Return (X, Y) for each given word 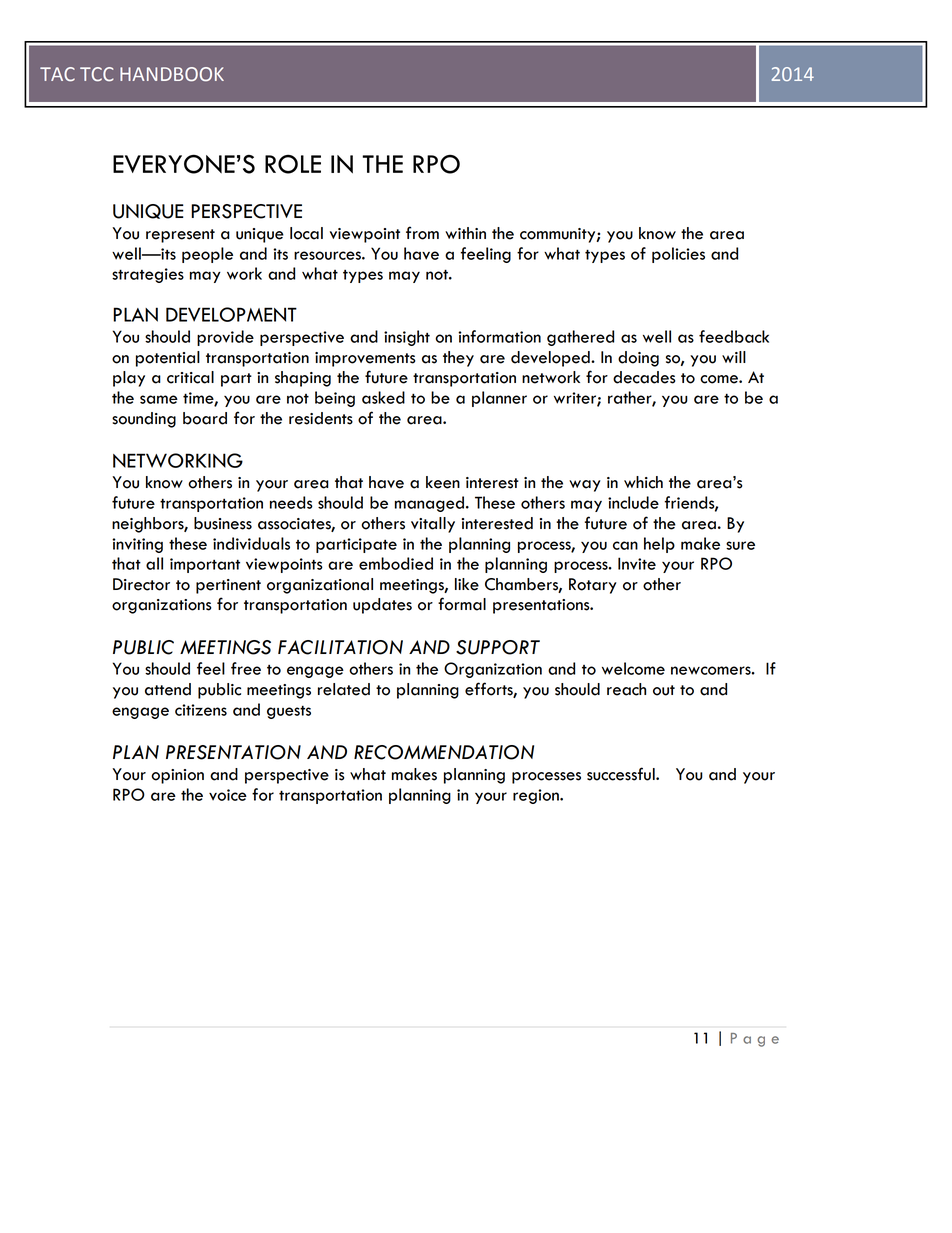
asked (383, 397)
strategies (148, 275)
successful (622, 774)
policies (678, 255)
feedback (734, 336)
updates (382, 606)
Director (141, 584)
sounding (144, 420)
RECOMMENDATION (444, 752)
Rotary (593, 586)
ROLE (293, 164)
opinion (177, 776)
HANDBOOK (172, 74)
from (422, 233)
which (643, 482)
